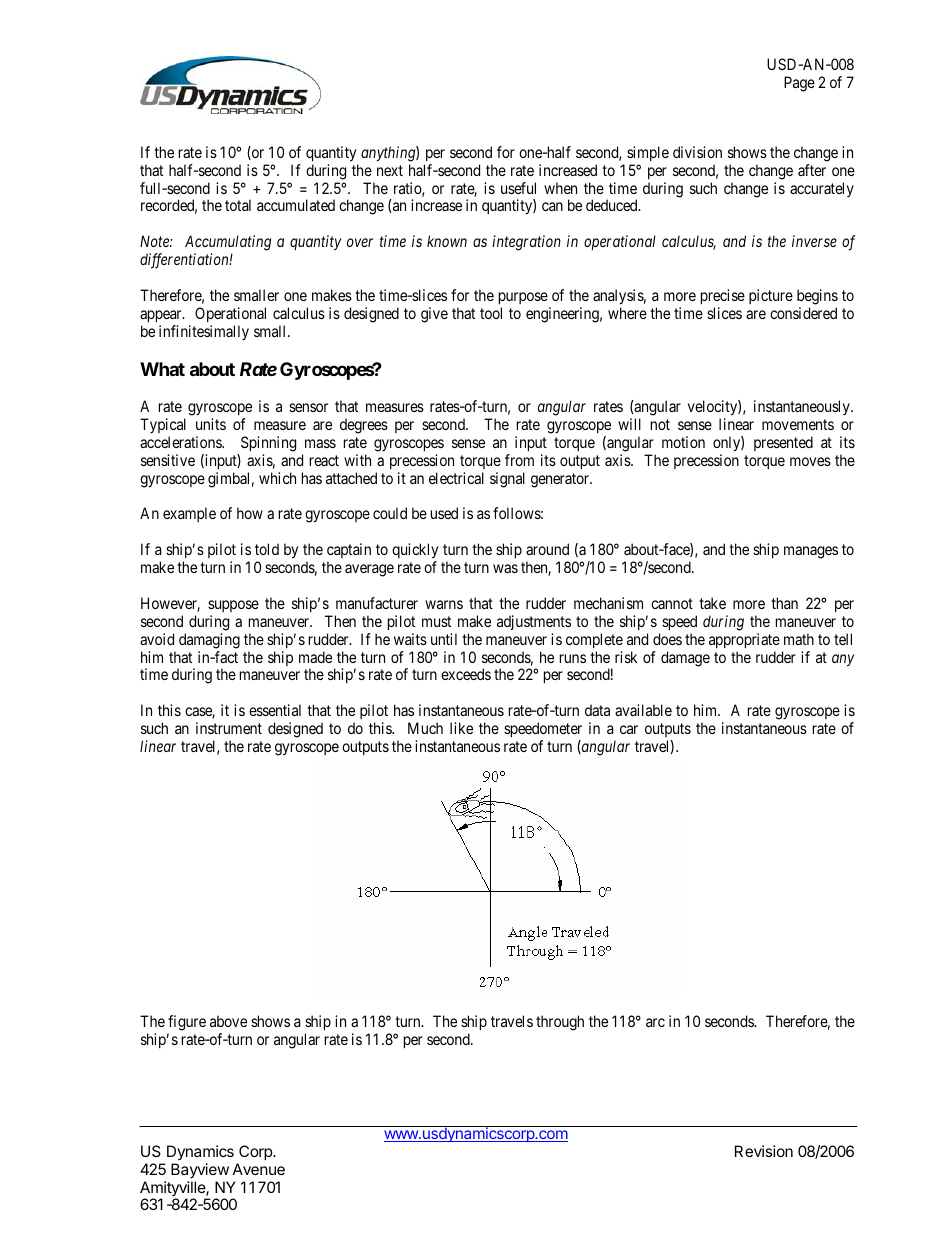 The width and height of the document is (952, 1233). I want to click on Page, so click(799, 84).
